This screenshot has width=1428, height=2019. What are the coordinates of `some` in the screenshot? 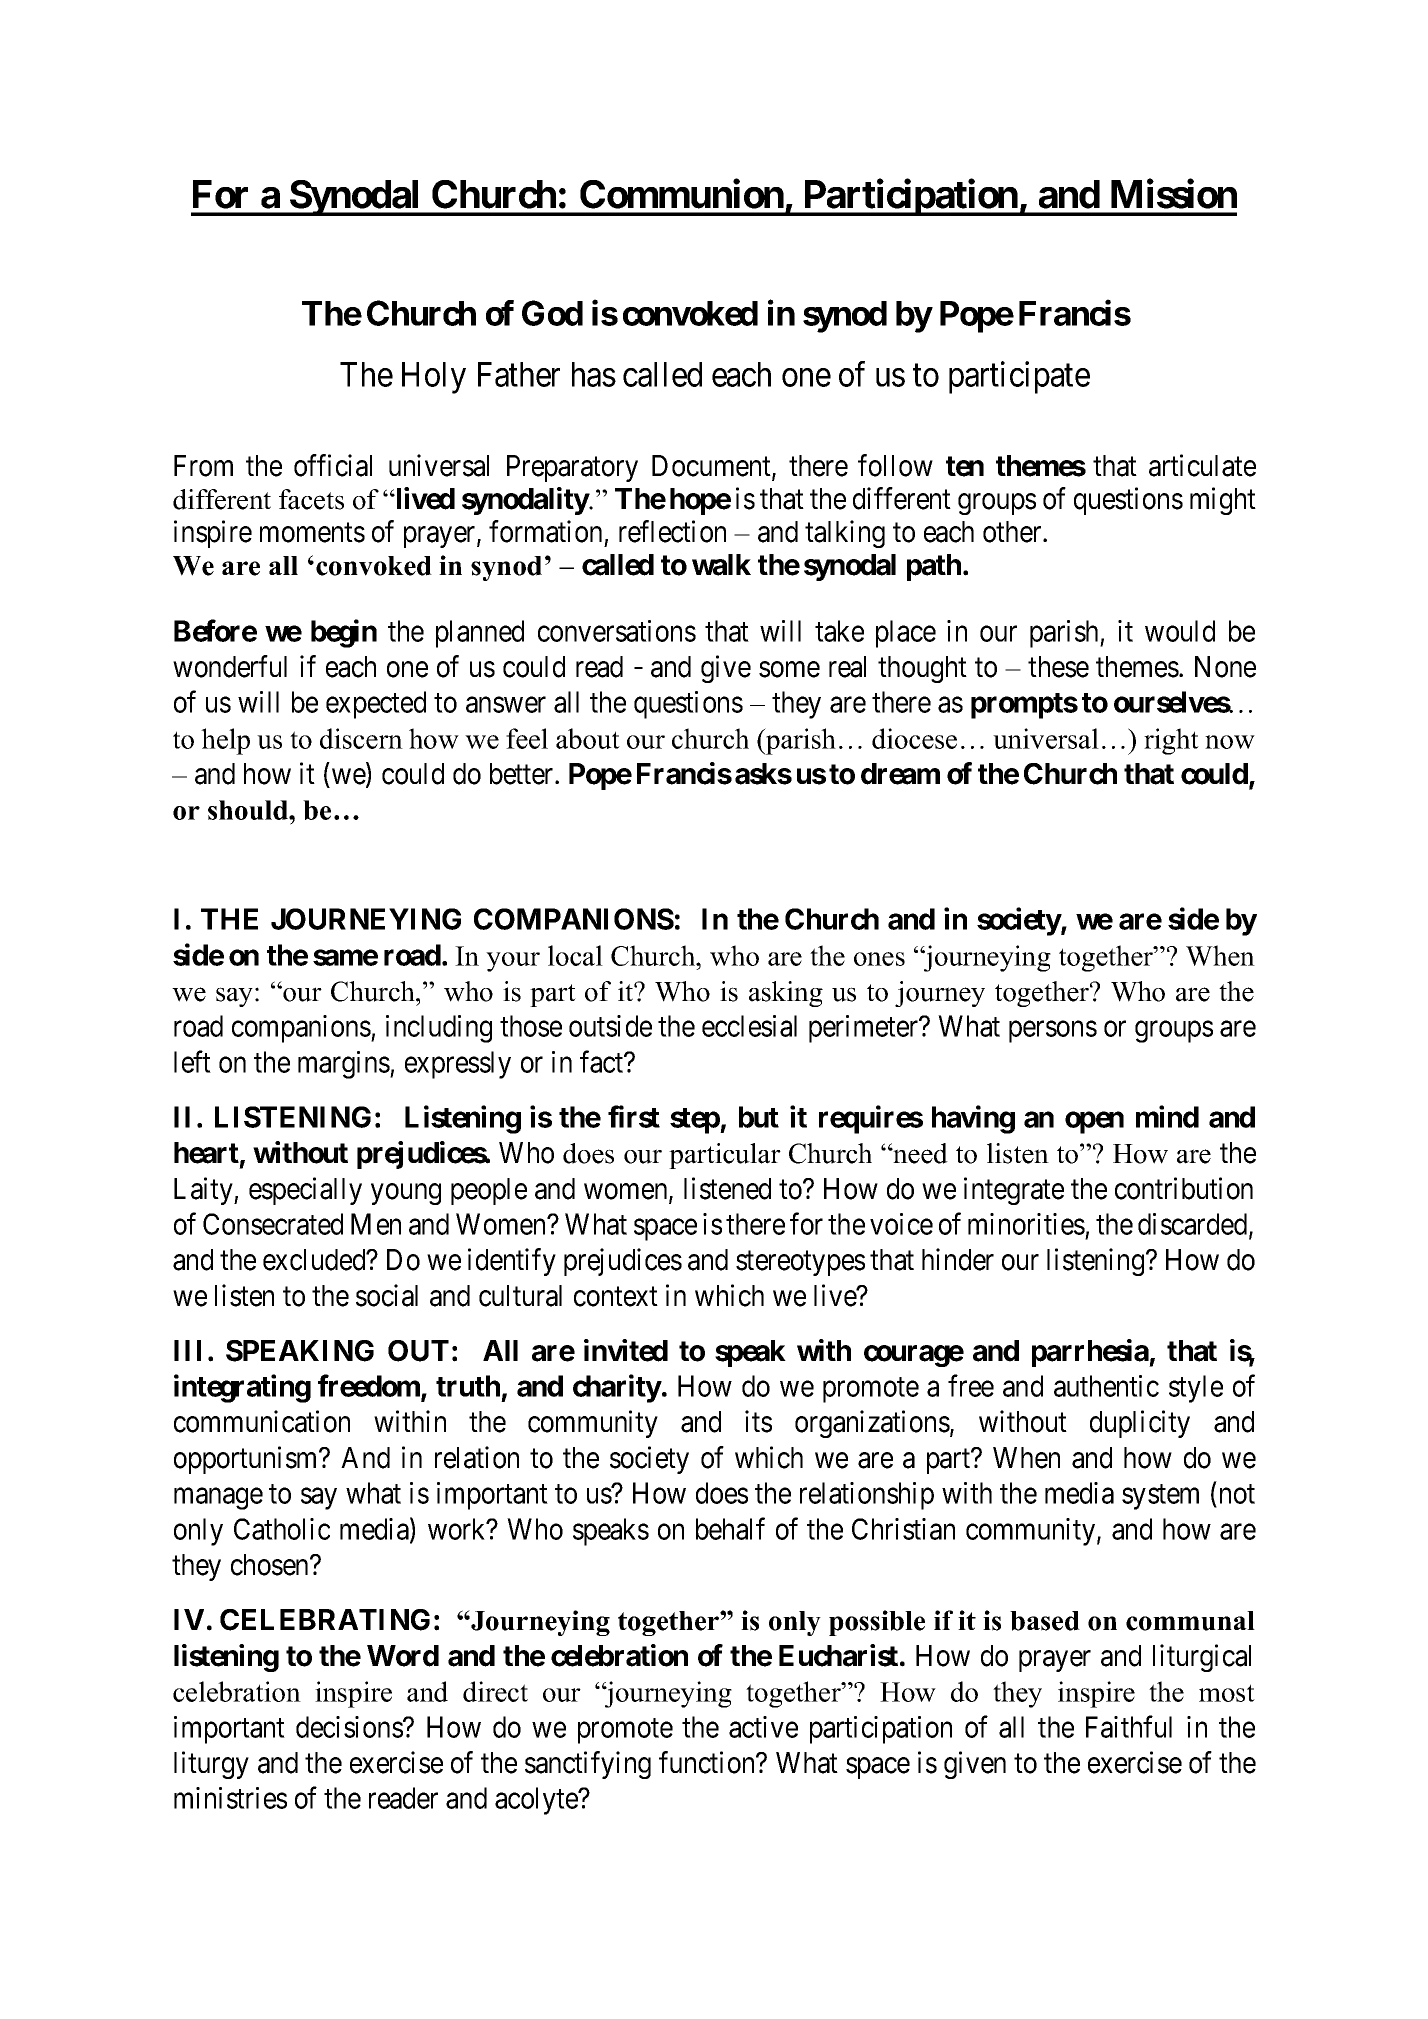 It's located at (789, 670).
